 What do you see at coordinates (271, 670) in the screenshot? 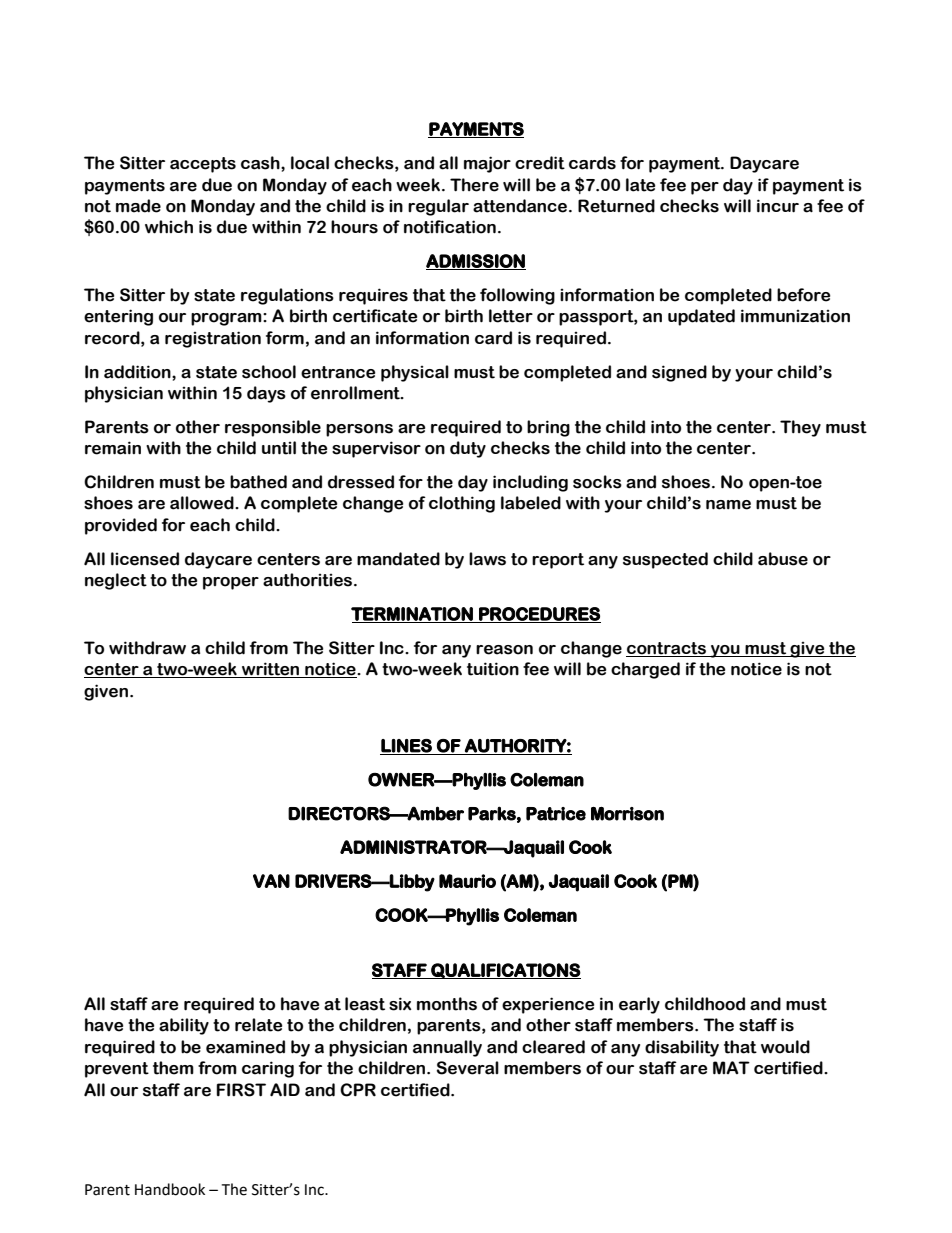
I see `written` at bounding box center [271, 670].
